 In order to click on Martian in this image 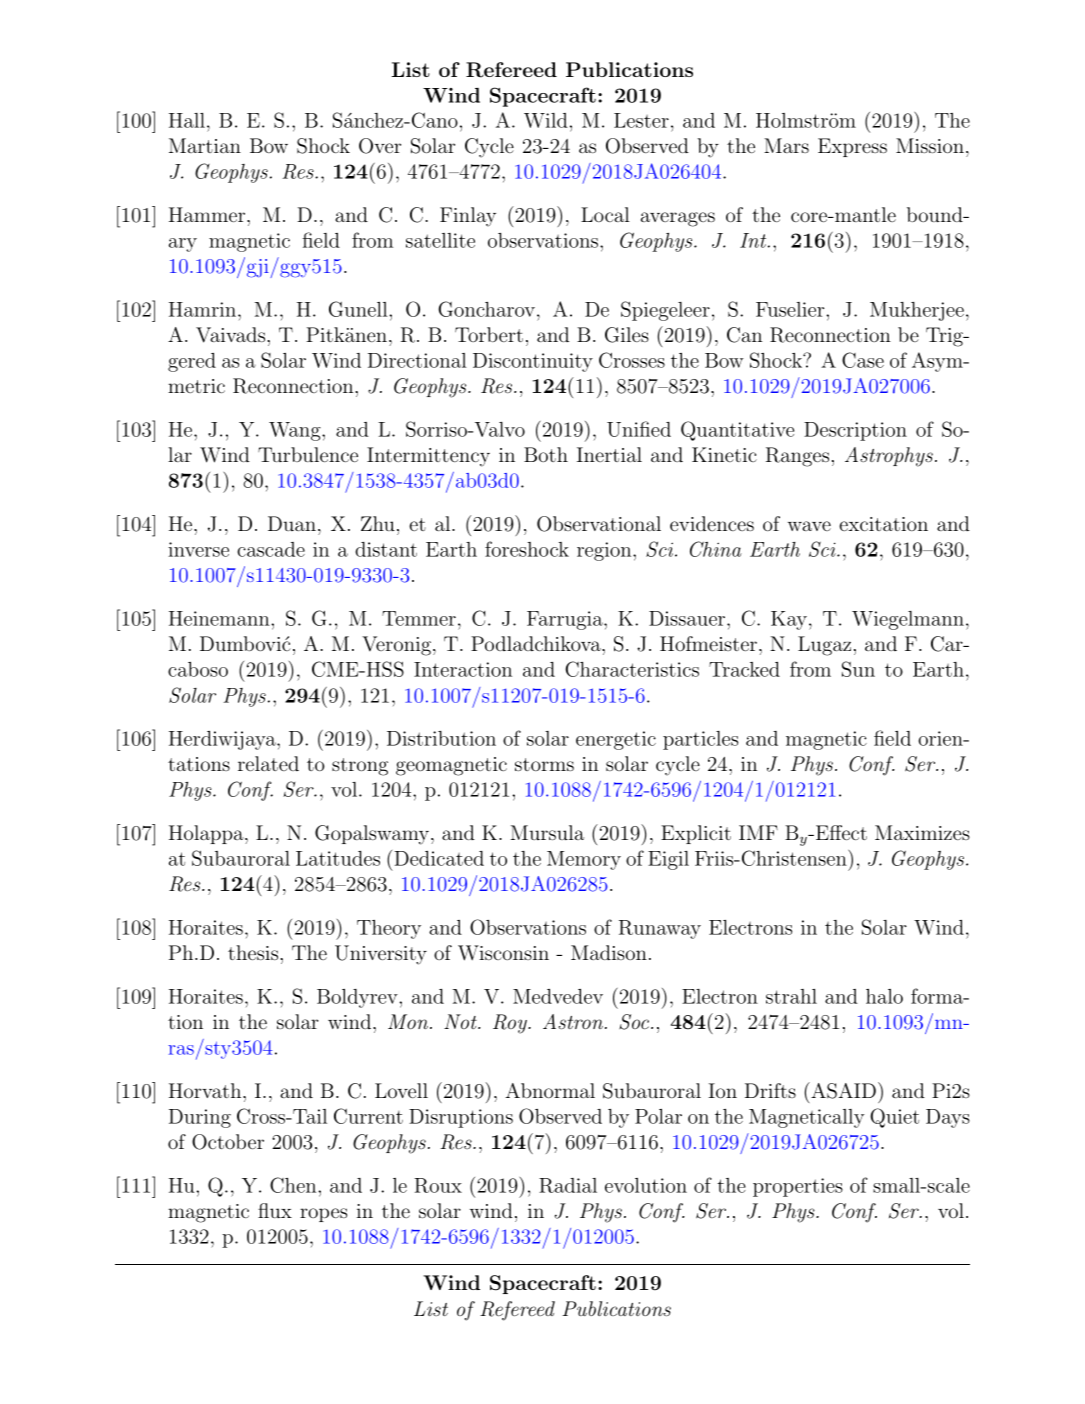, I will do `click(205, 145)`.
